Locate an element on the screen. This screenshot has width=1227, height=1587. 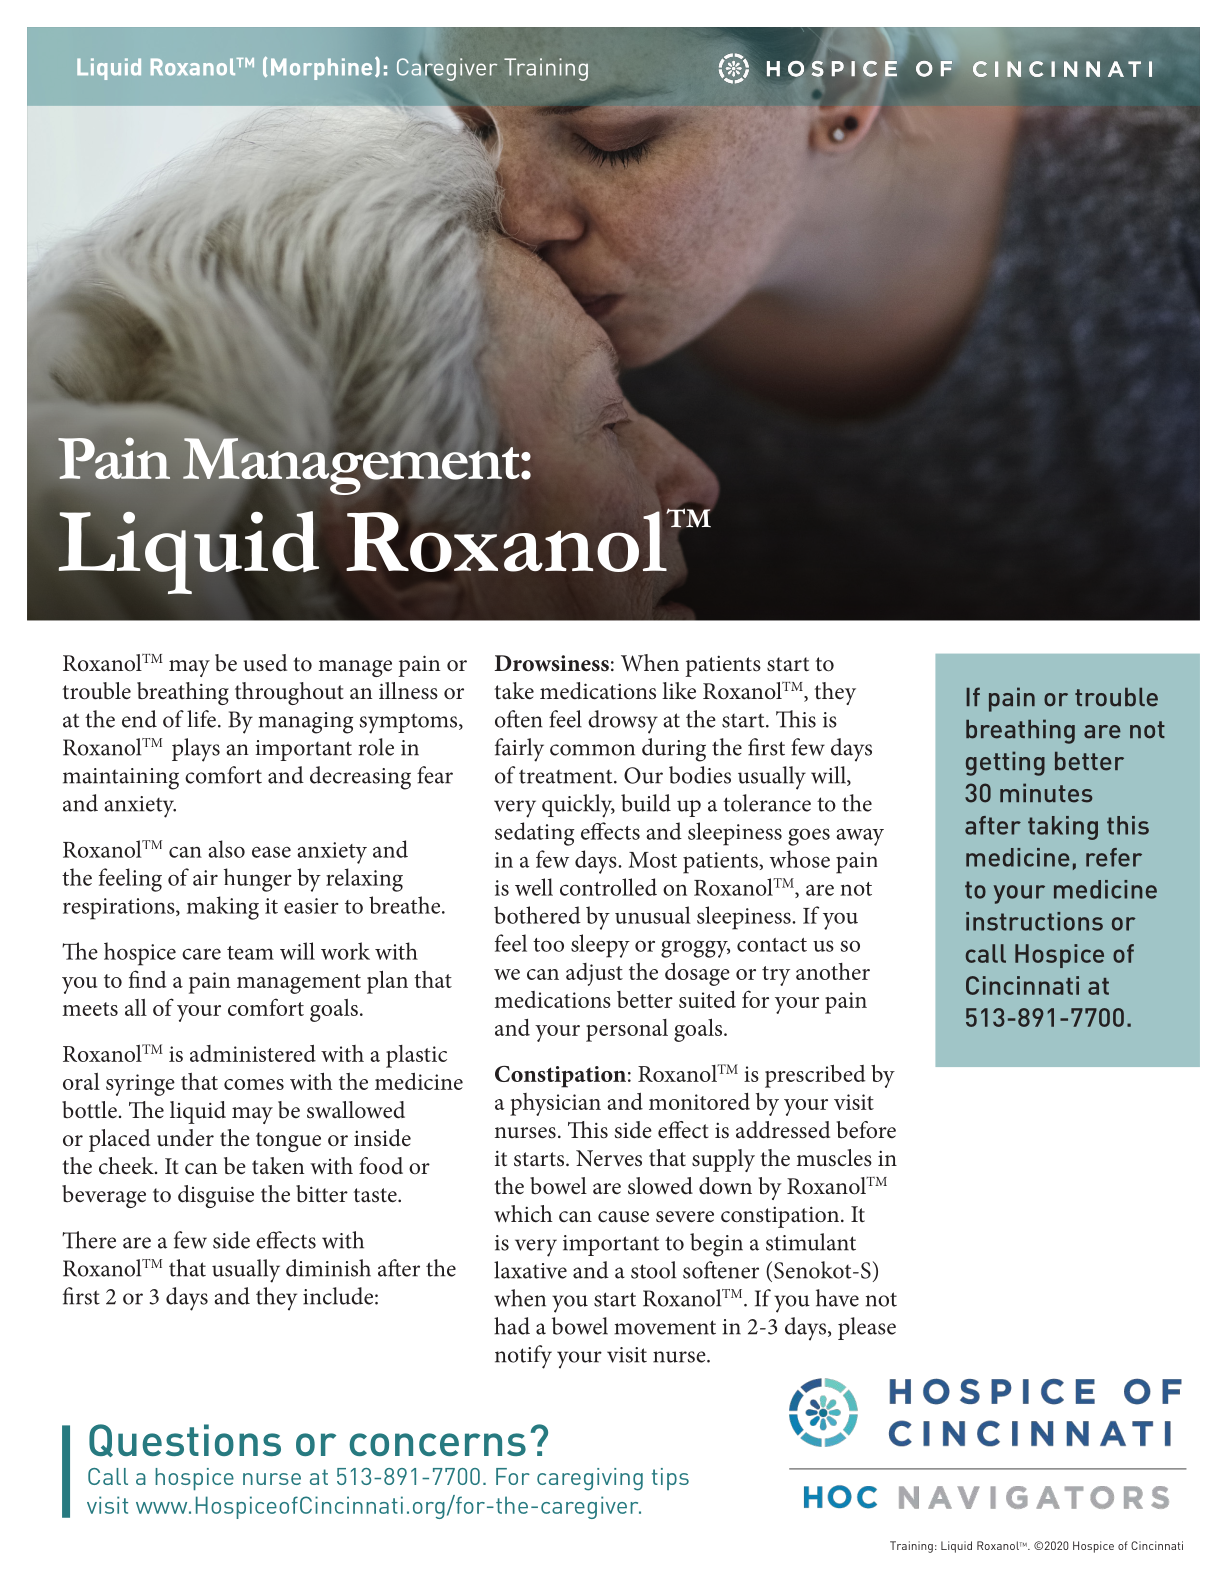
getting is located at coordinates (1005, 763).
